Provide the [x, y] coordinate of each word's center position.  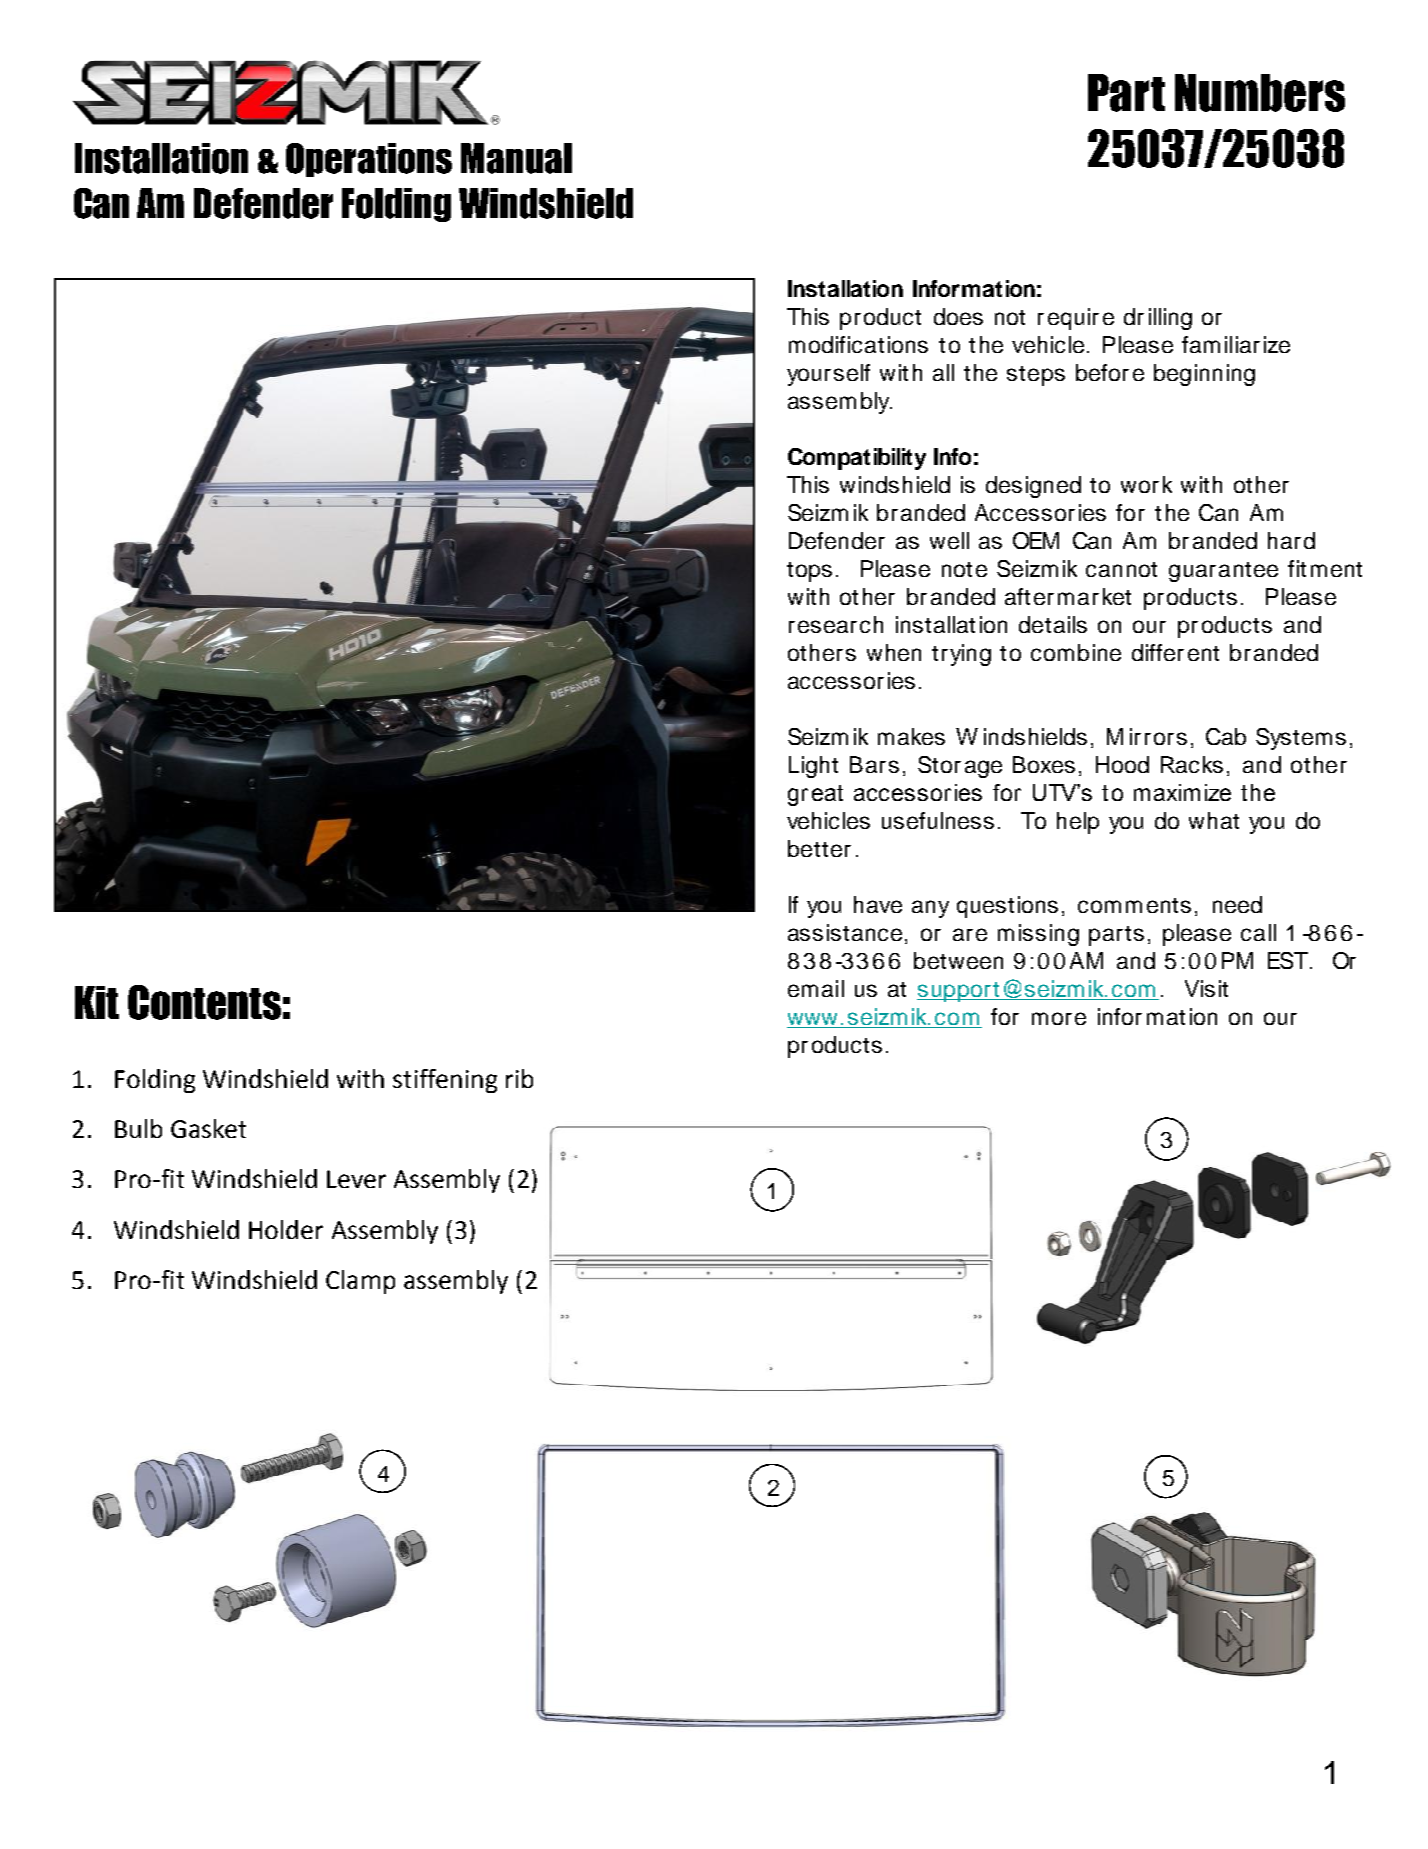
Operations [369, 160]
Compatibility [857, 459]
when [894, 652]
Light [813, 767]
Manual [516, 158]
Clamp [360, 1282]
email [816, 988]
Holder [286, 1229]
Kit [97, 1002]
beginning [1204, 375]
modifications [858, 344]
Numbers [1260, 93]
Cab [1226, 736]
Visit [1206, 988]
